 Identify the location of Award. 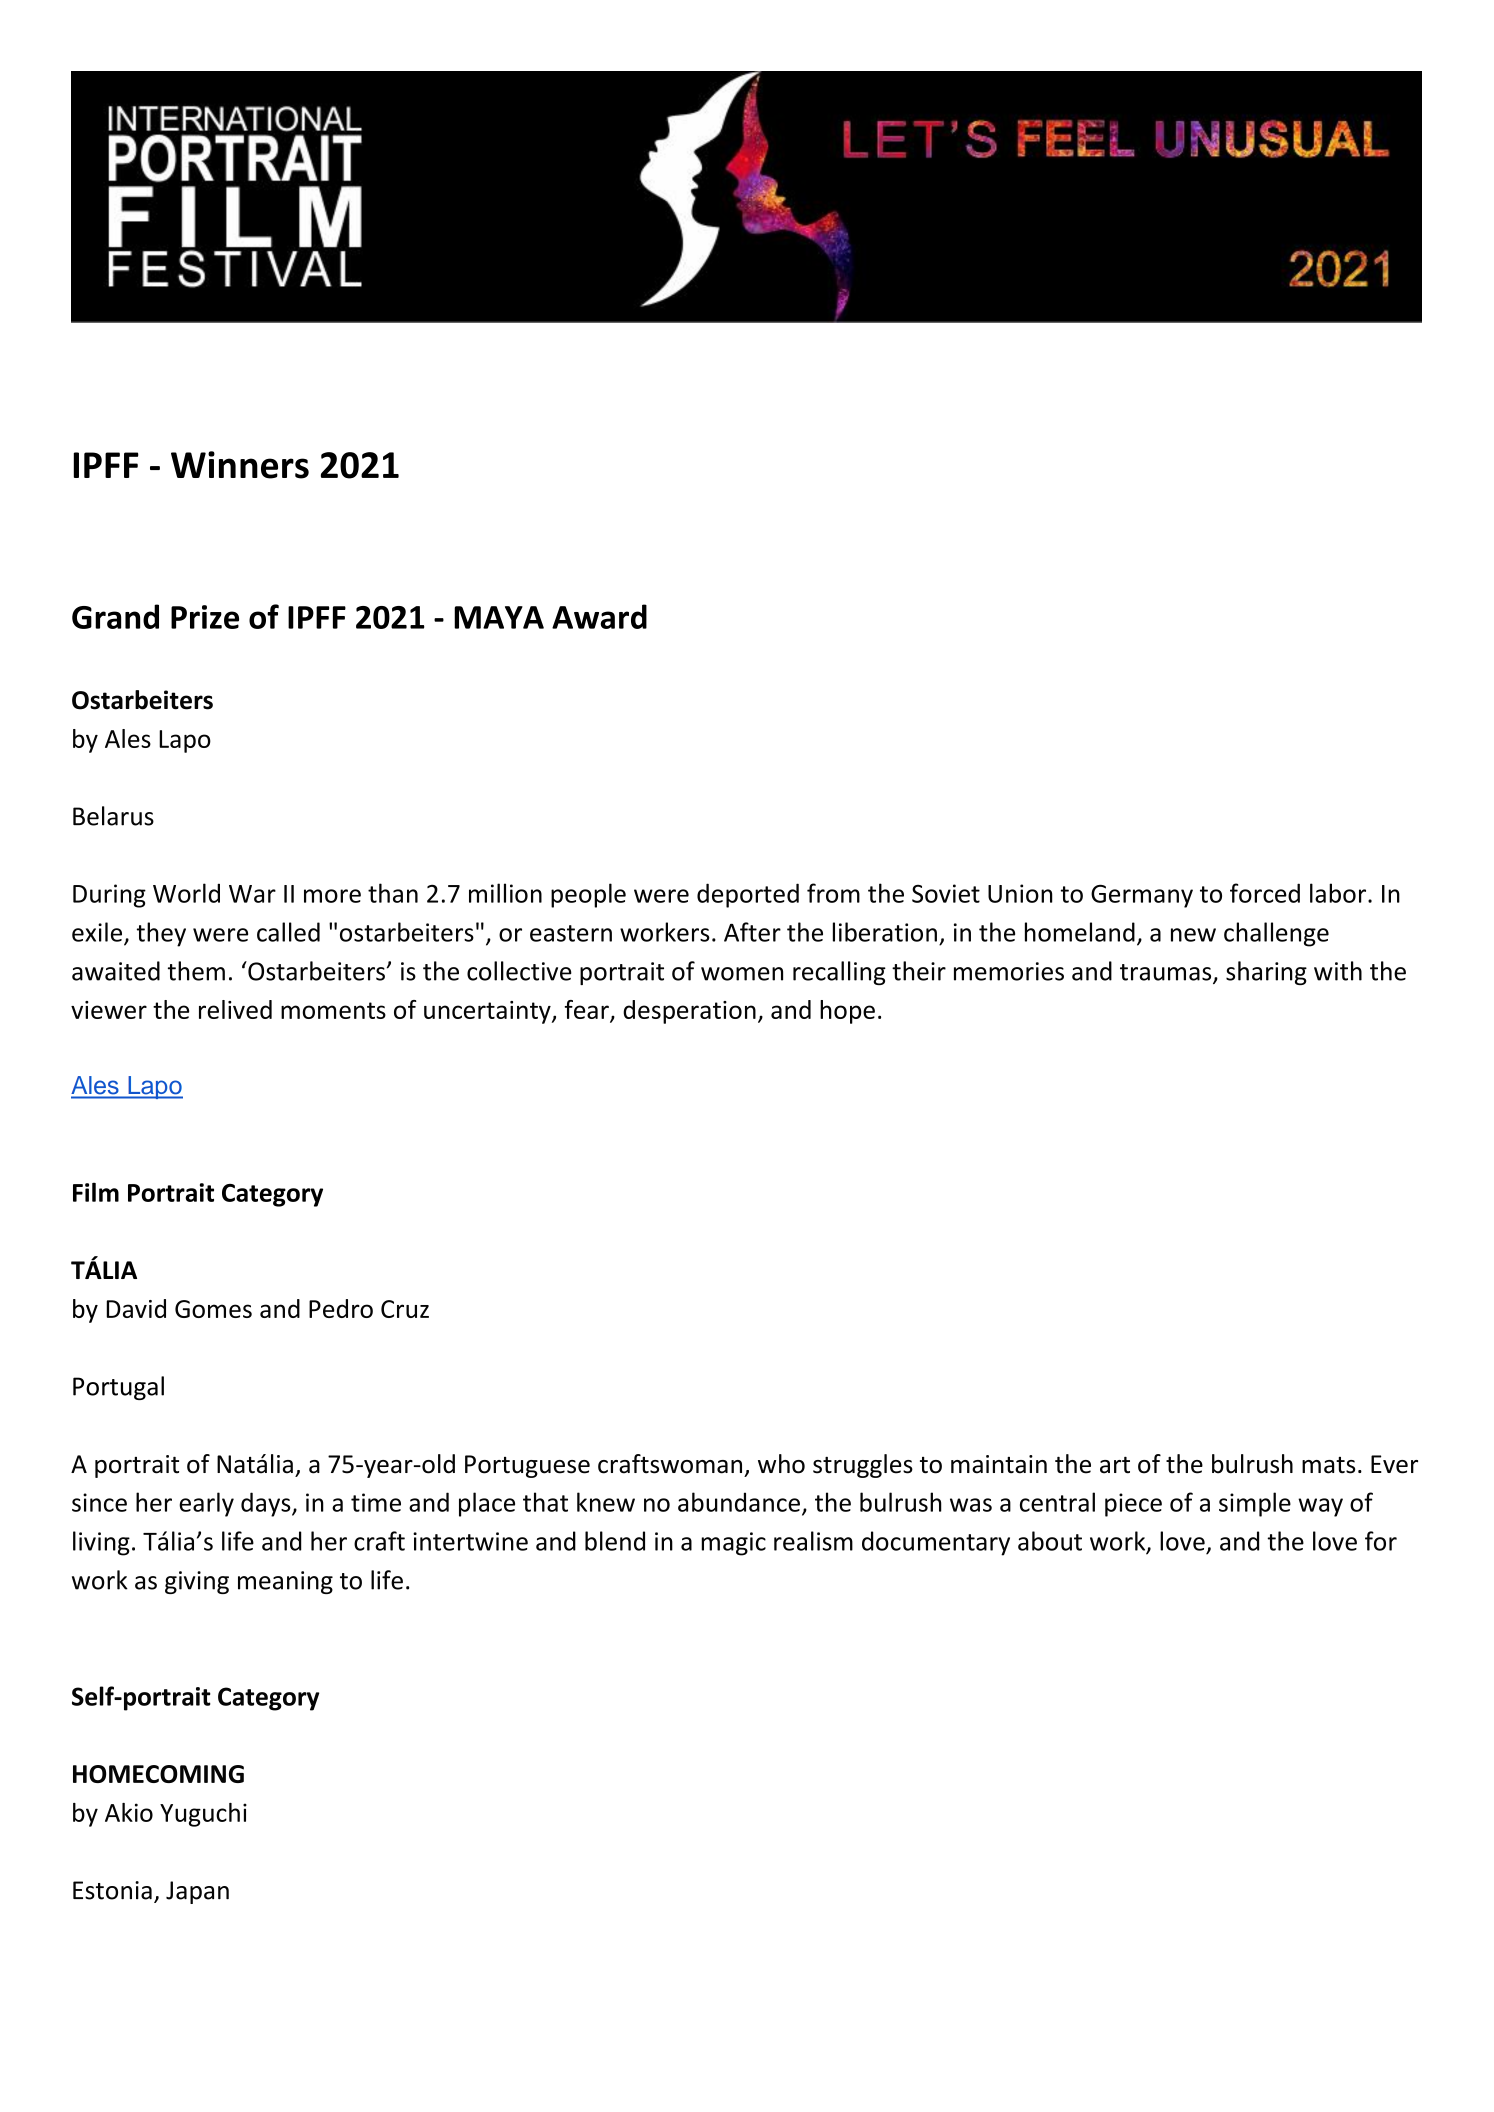
(599, 616).
